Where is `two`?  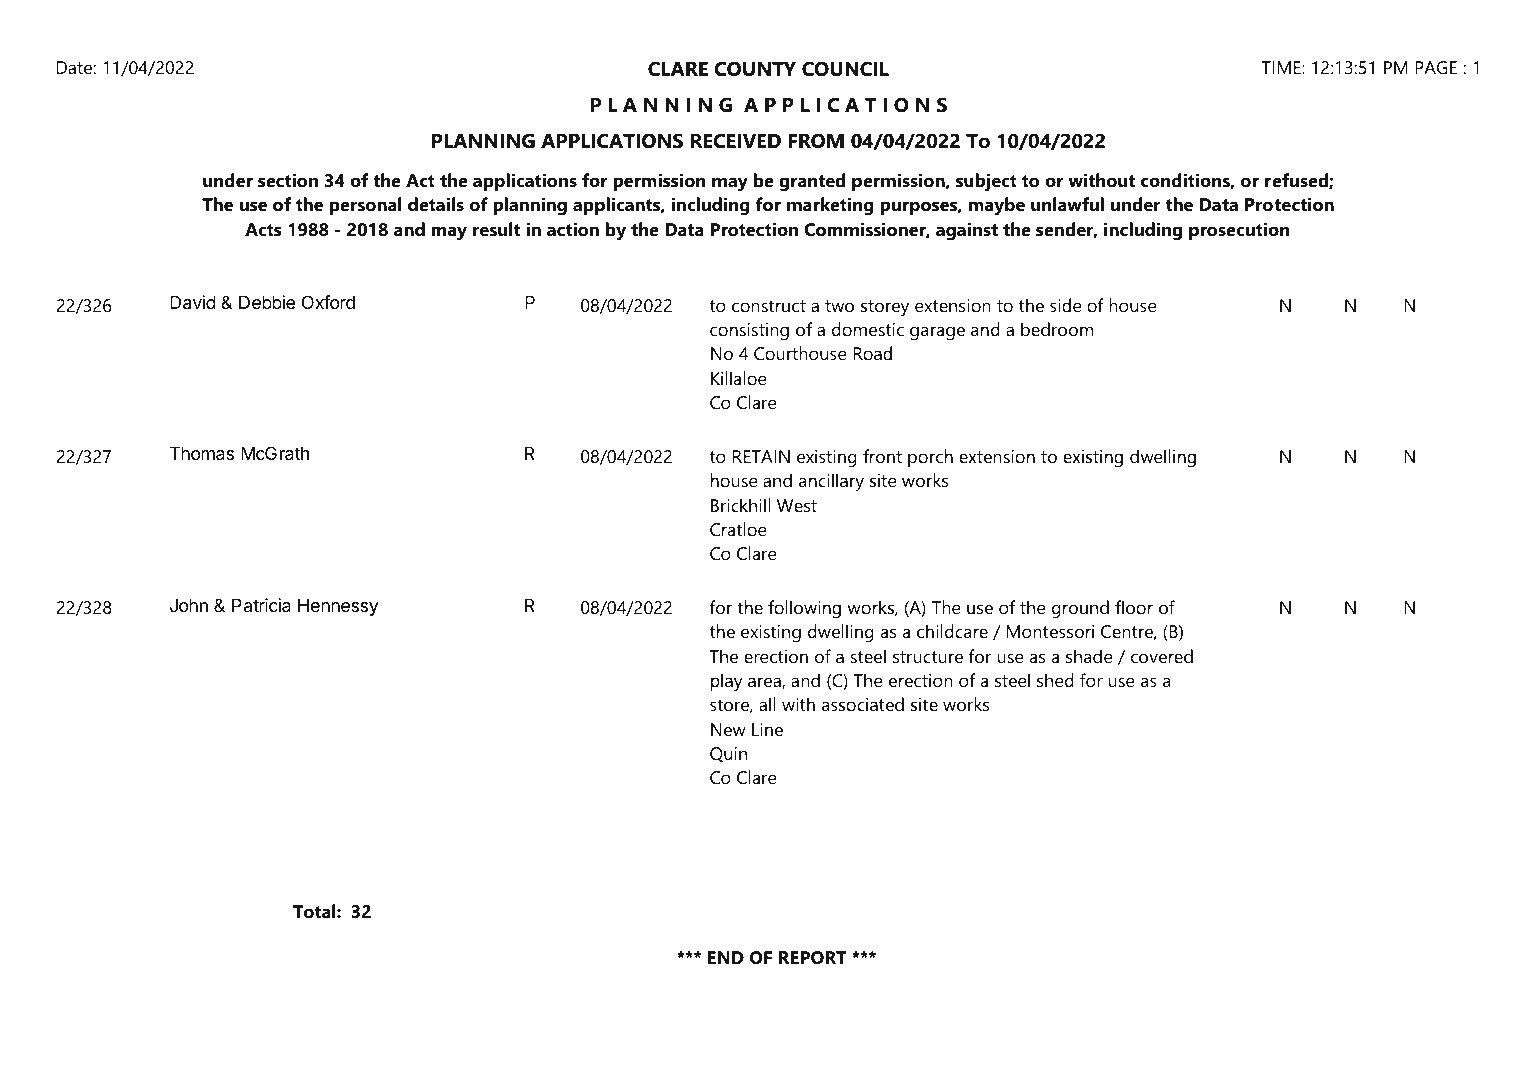
two is located at coordinates (839, 306).
